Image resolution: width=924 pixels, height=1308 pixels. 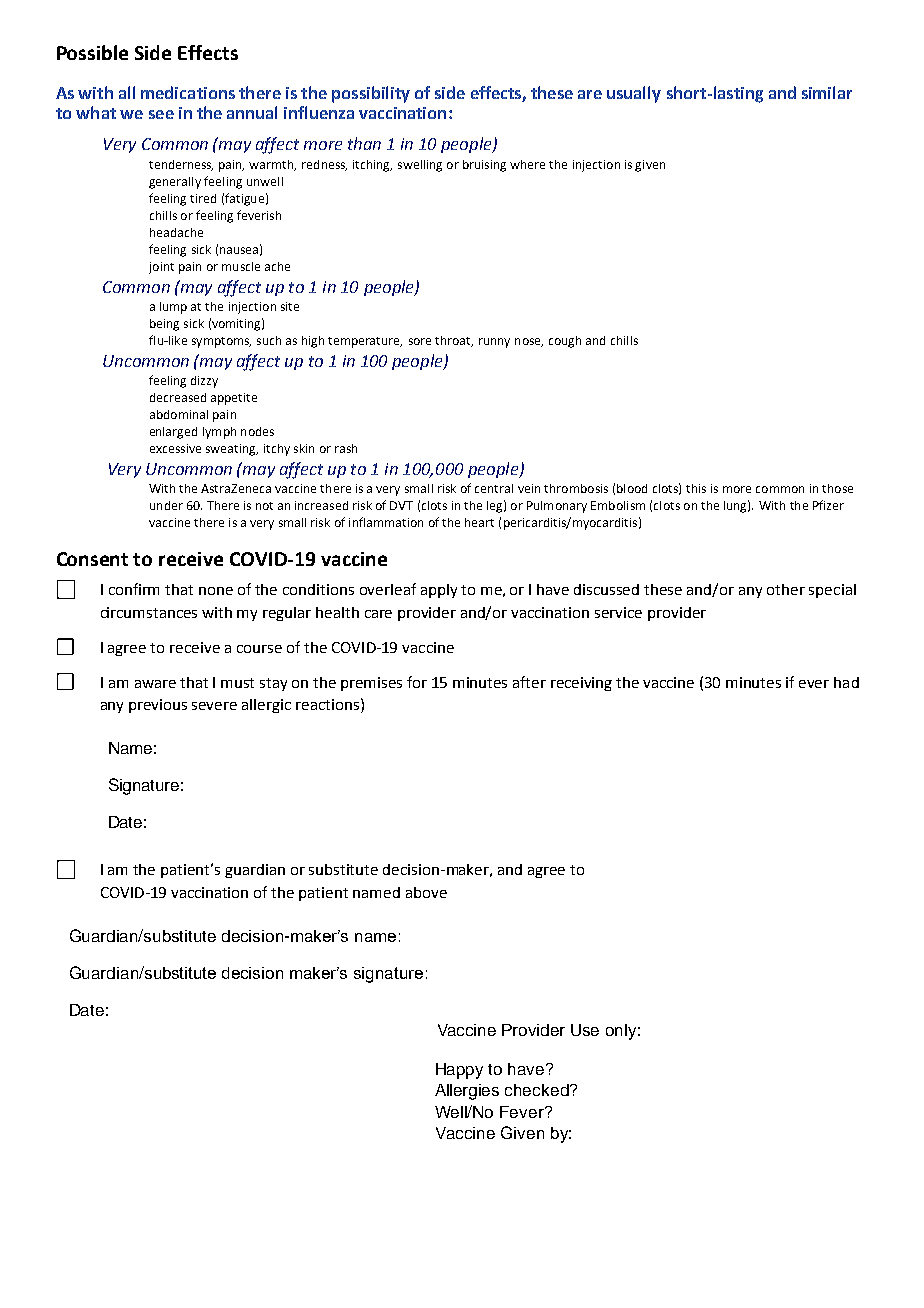 What do you see at coordinates (188, 92) in the screenshot?
I see `medications` at bounding box center [188, 92].
